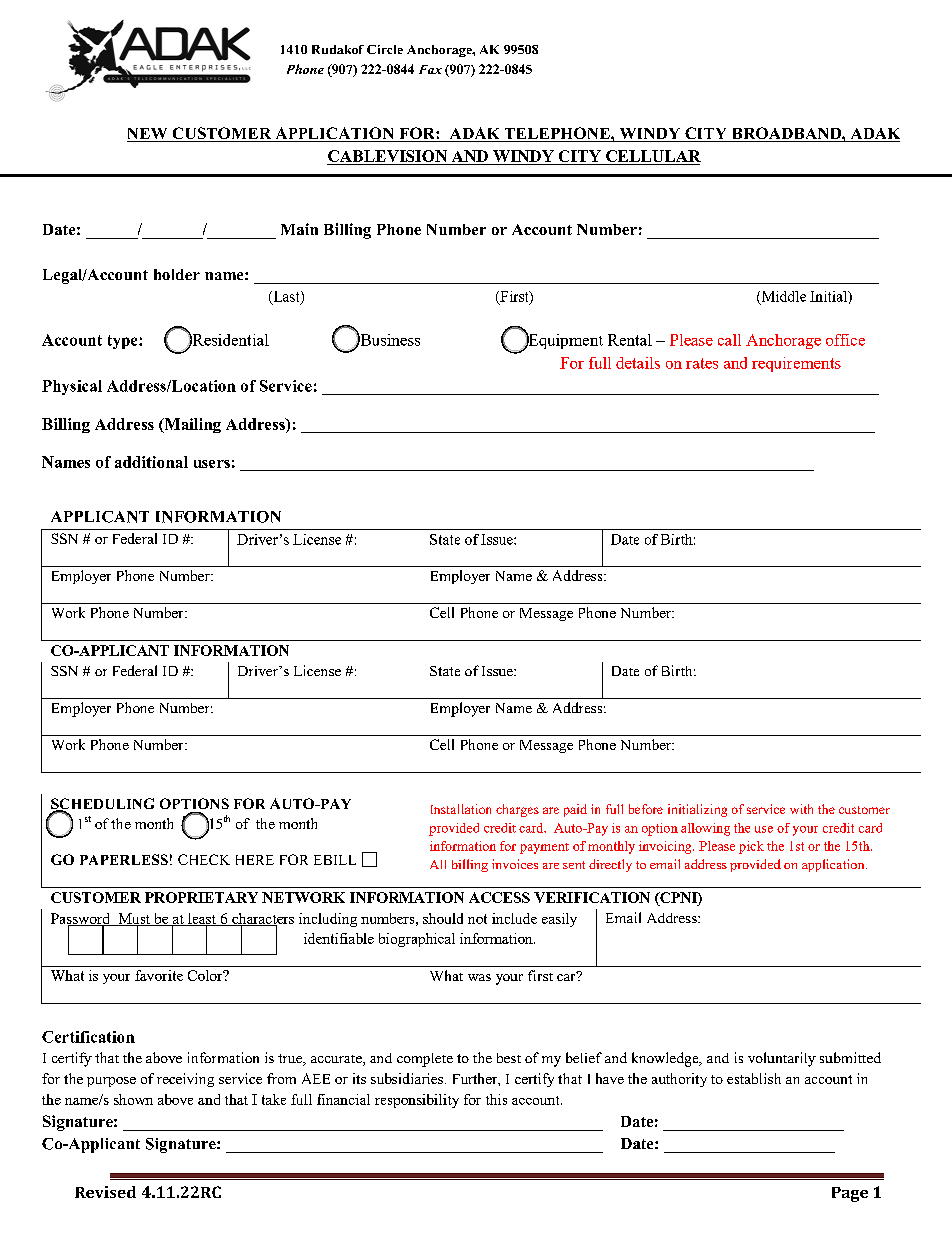 Image resolution: width=952 pixels, height=1233 pixels. What do you see at coordinates (105, 1192) in the page?
I see `Revised` at bounding box center [105, 1192].
